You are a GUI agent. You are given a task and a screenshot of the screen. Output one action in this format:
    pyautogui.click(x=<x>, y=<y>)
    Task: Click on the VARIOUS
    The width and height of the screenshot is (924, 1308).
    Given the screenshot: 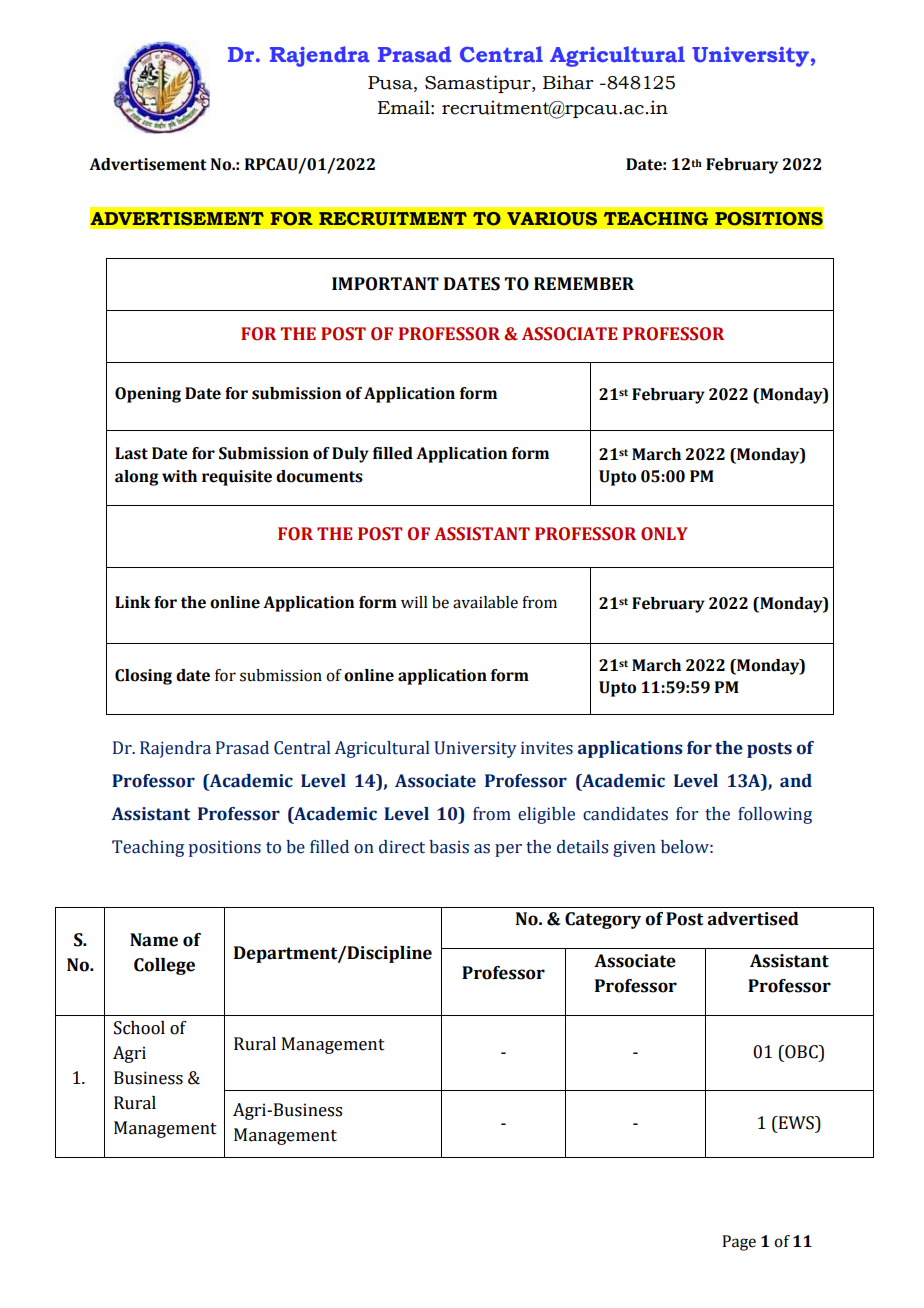 What is the action you would take?
    pyautogui.click(x=552, y=219)
